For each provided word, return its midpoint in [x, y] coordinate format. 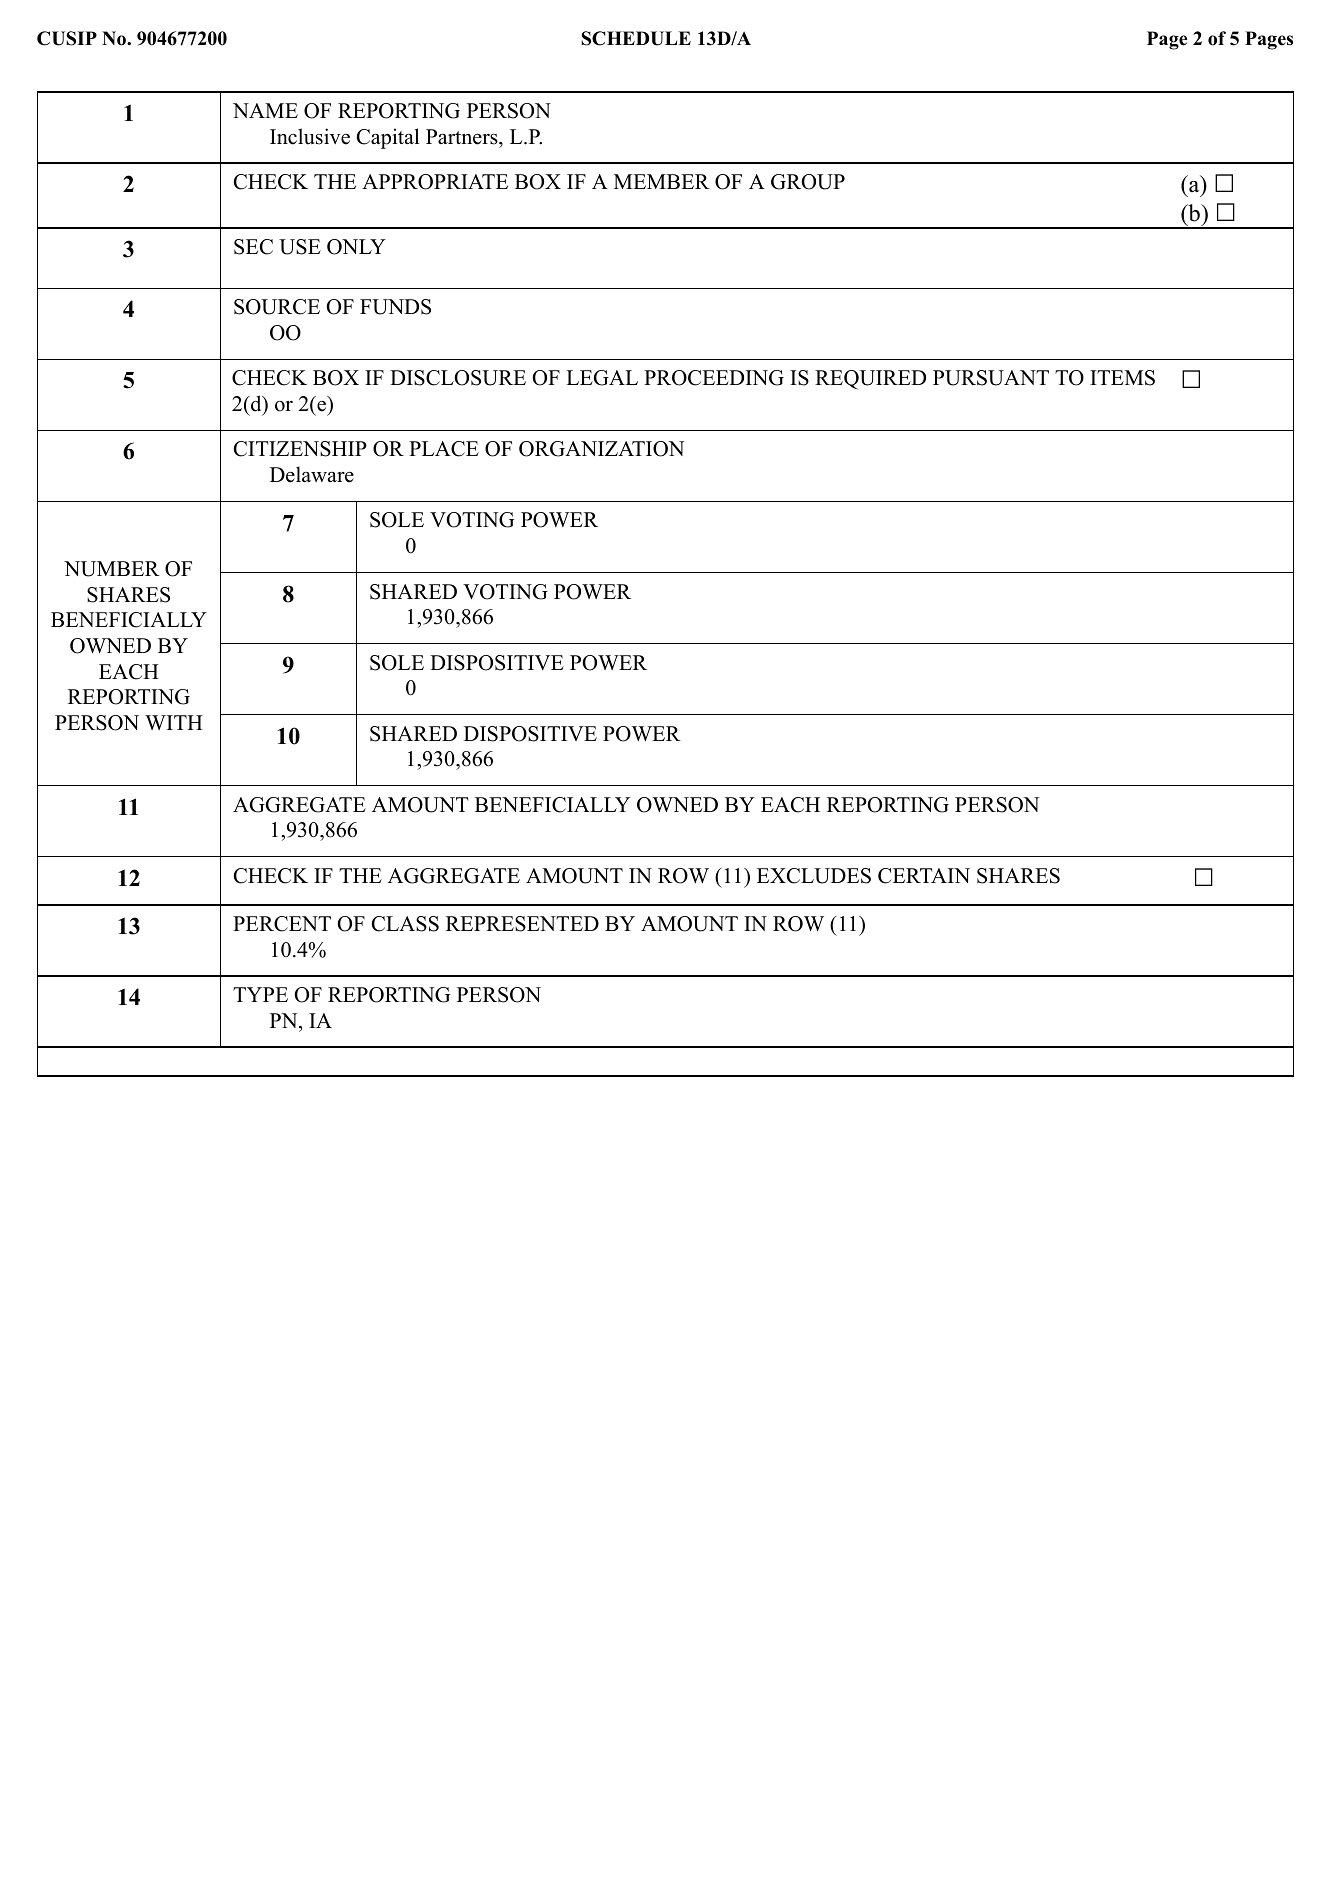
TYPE [260, 994]
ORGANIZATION [601, 449]
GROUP [808, 182]
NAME [265, 110]
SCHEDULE [636, 38]
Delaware [312, 474]
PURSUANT [991, 378]
